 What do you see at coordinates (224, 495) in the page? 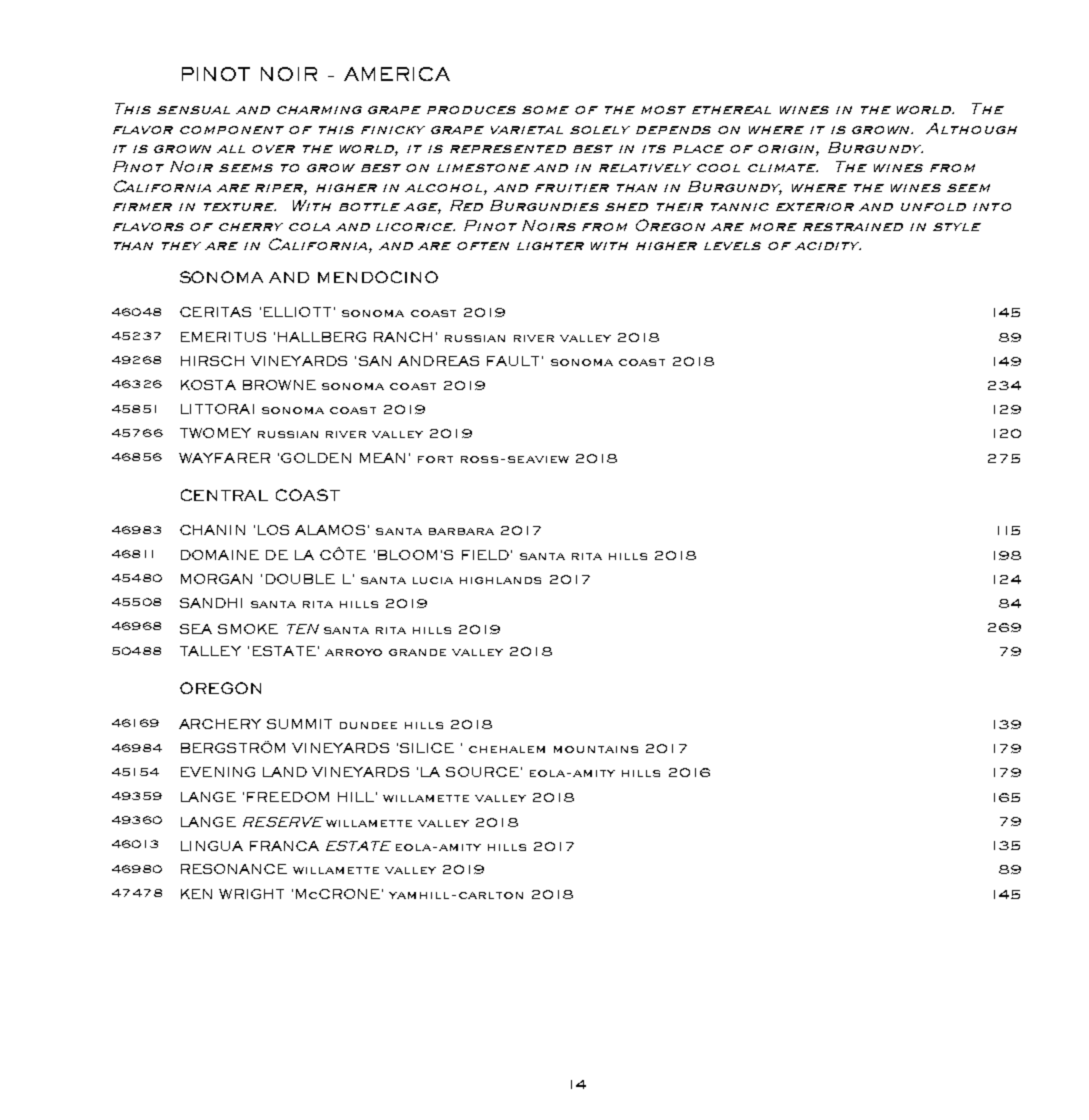
I see `CENTRAL` at bounding box center [224, 495].
